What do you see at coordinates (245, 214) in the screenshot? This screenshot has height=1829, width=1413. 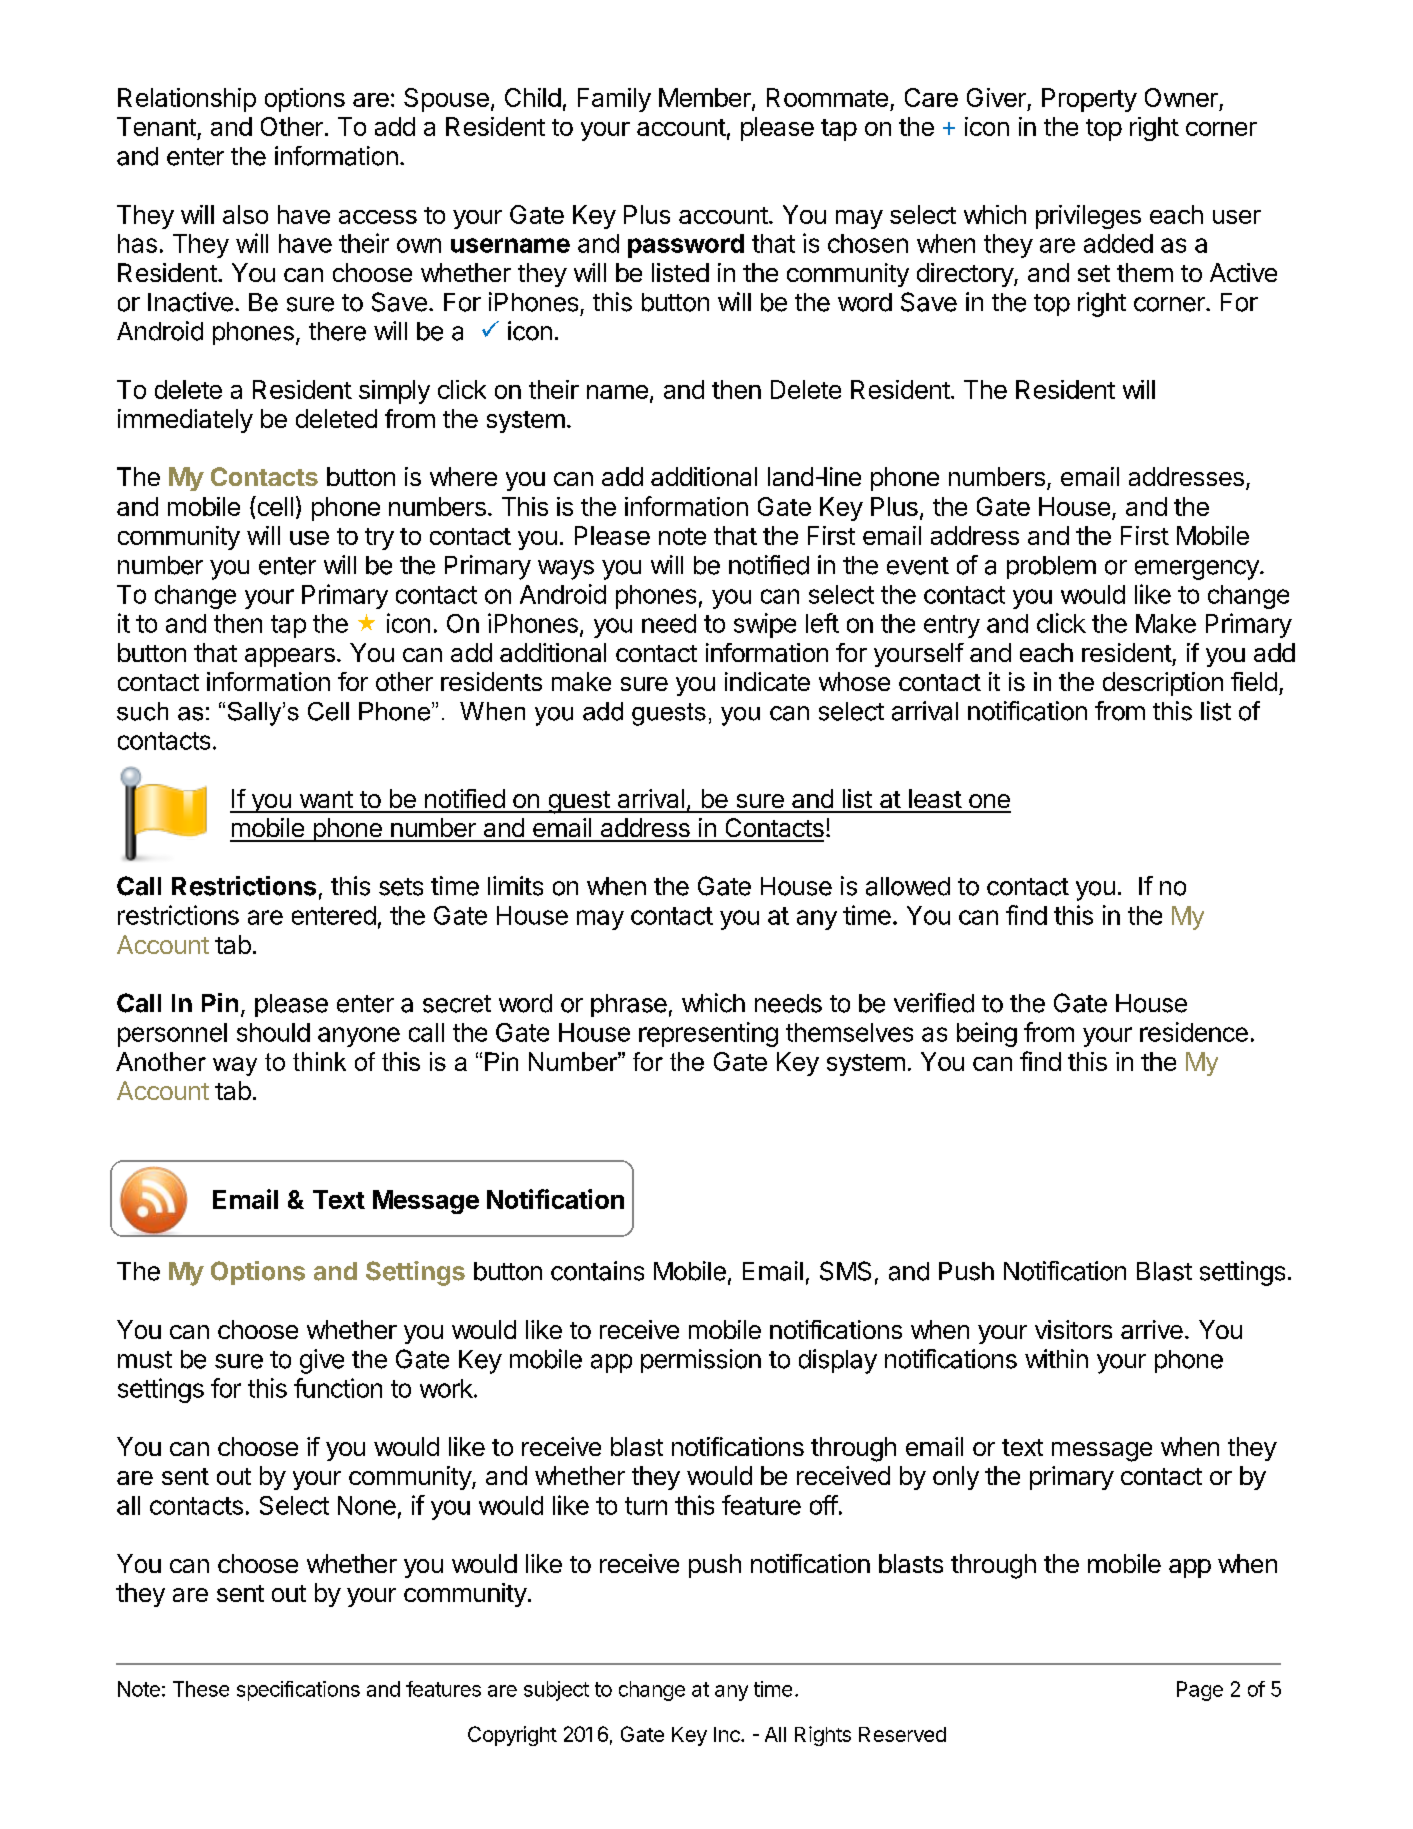 I see `also` at bounding box center [245, 214].
